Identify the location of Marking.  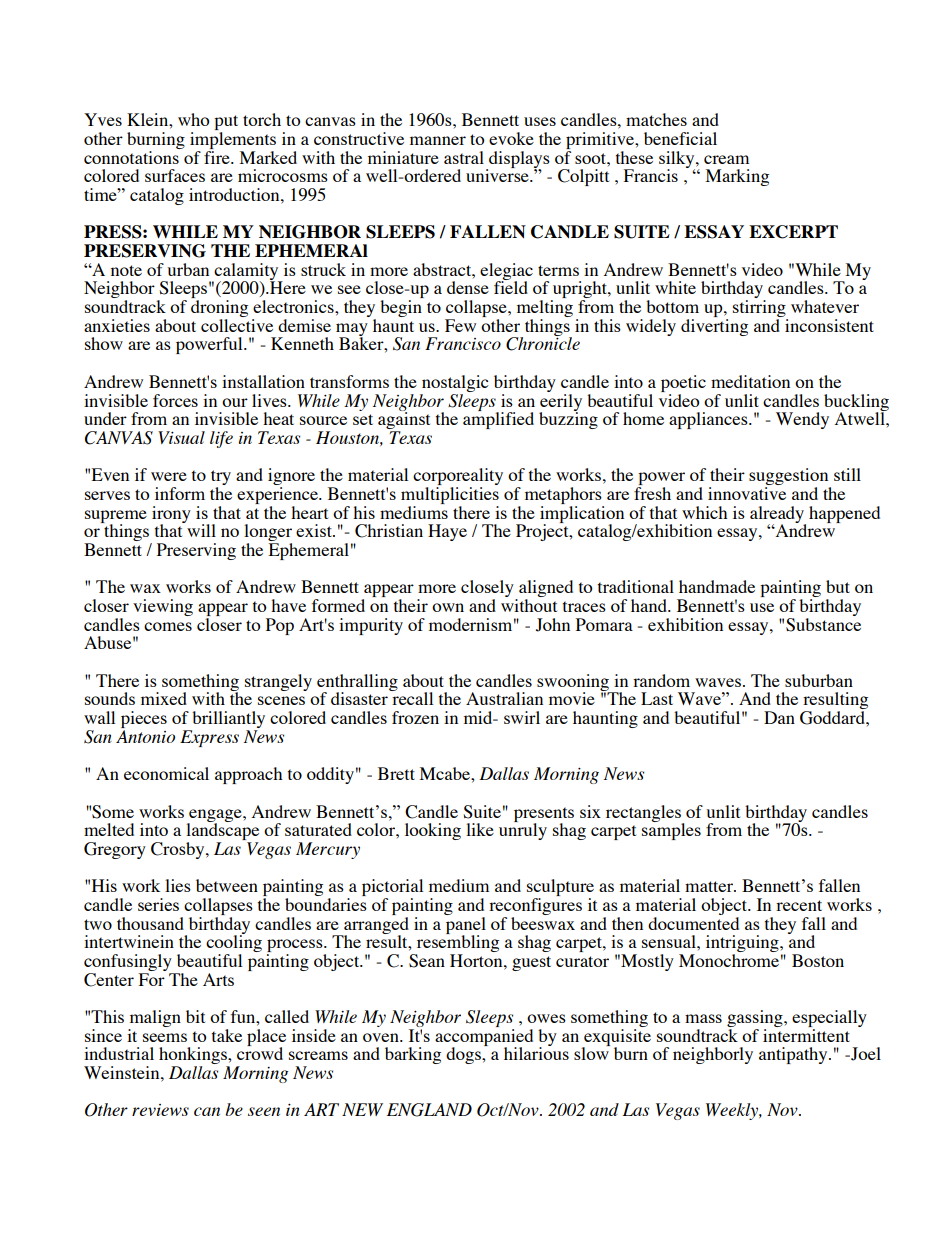
(737, 177).
